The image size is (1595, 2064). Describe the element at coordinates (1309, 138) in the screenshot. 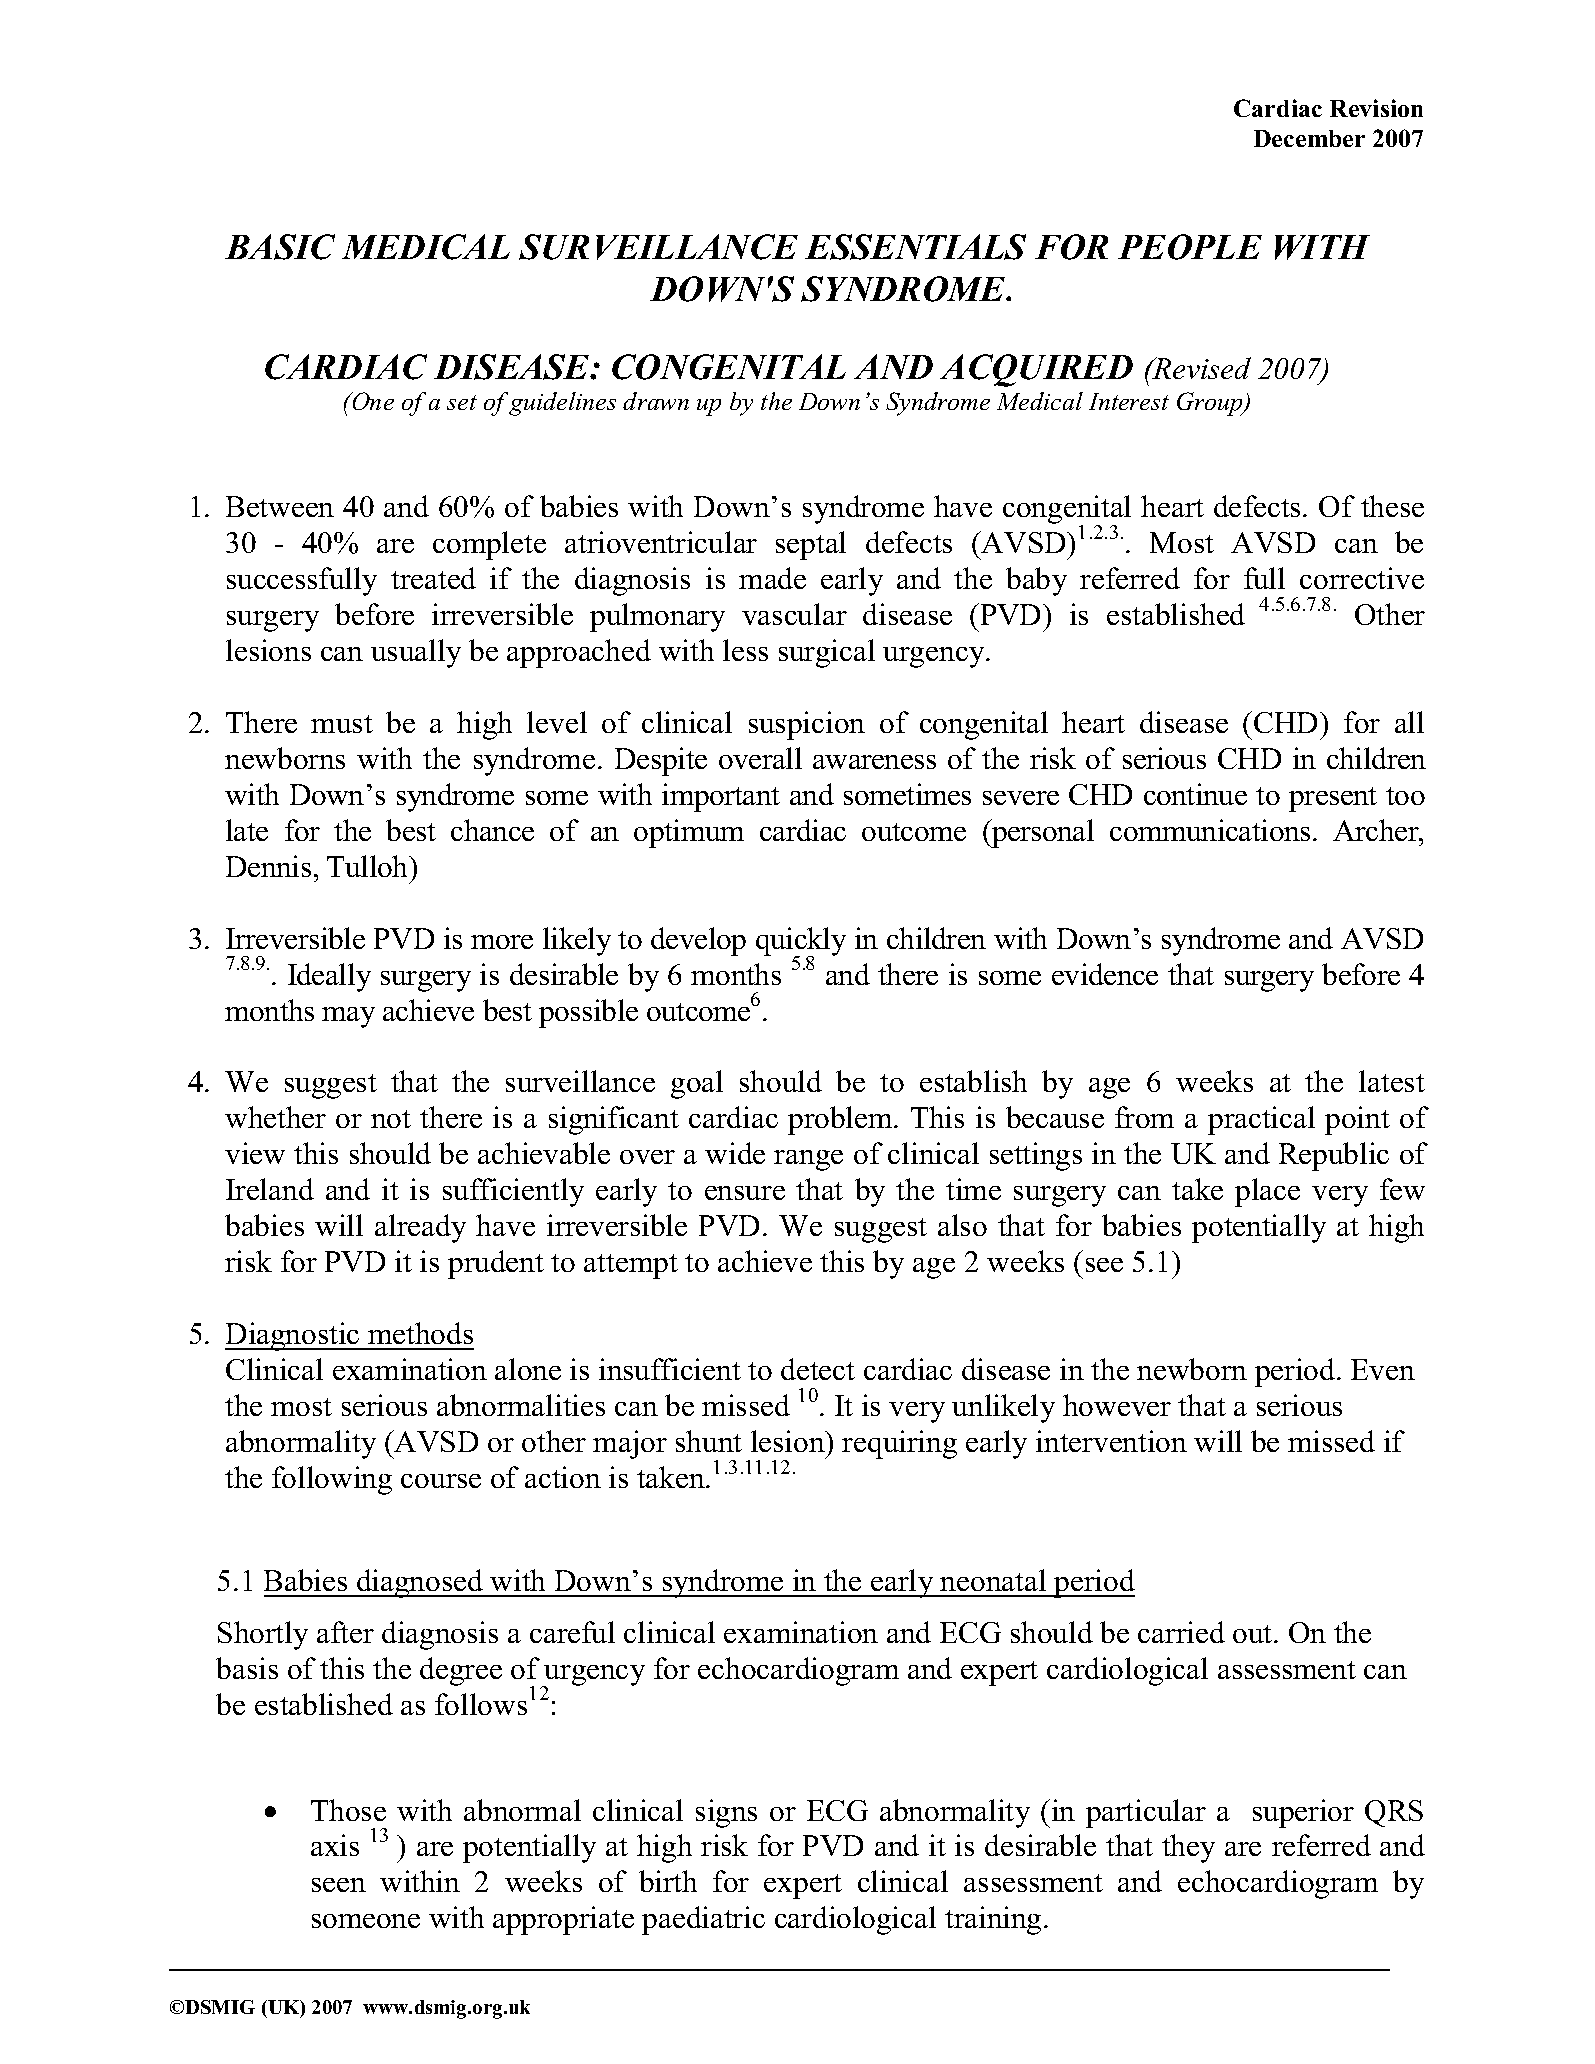

I see `December` at that location.
